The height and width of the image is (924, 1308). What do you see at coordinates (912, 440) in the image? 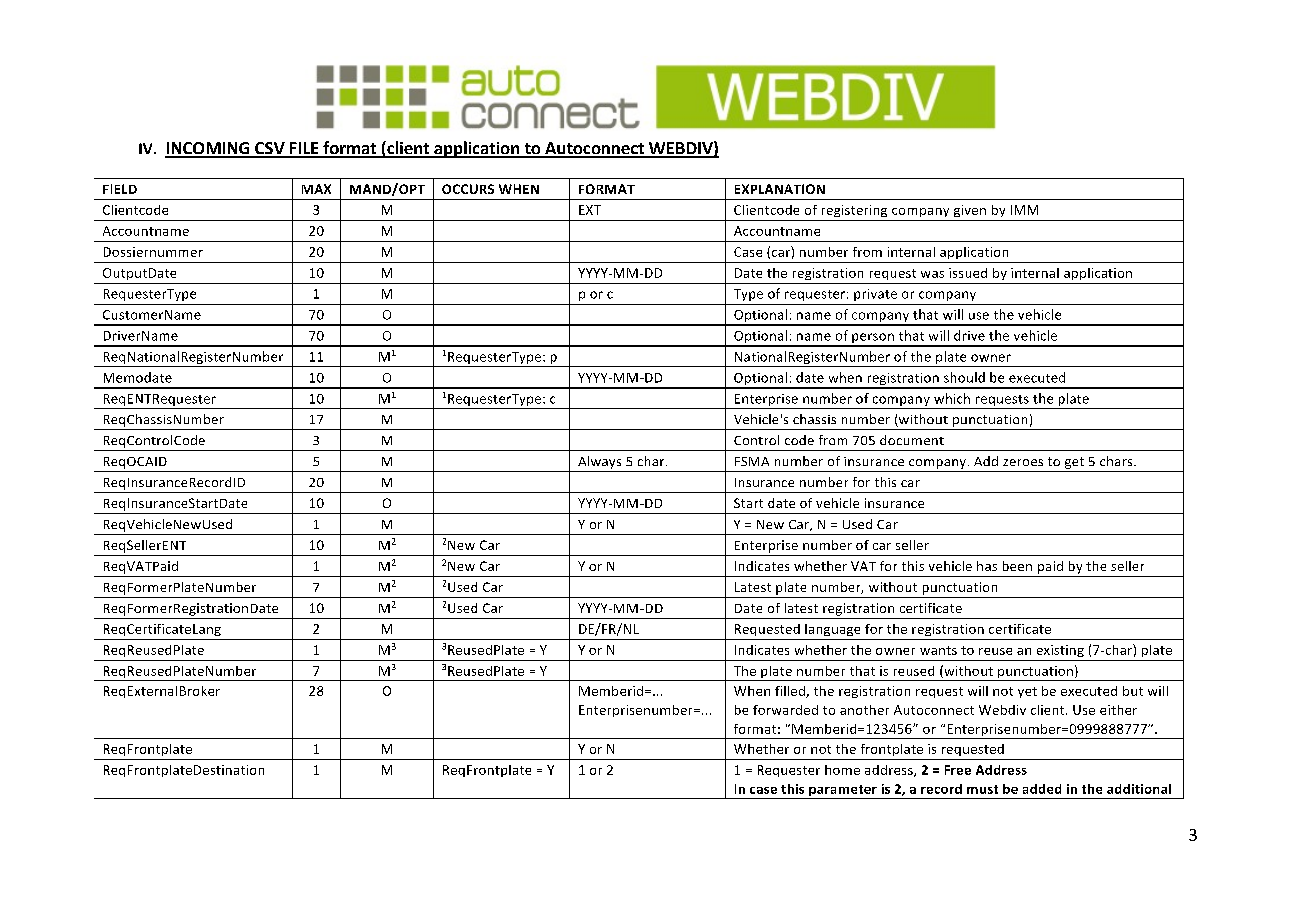
I see `document` at bounding box center [912, 440].
